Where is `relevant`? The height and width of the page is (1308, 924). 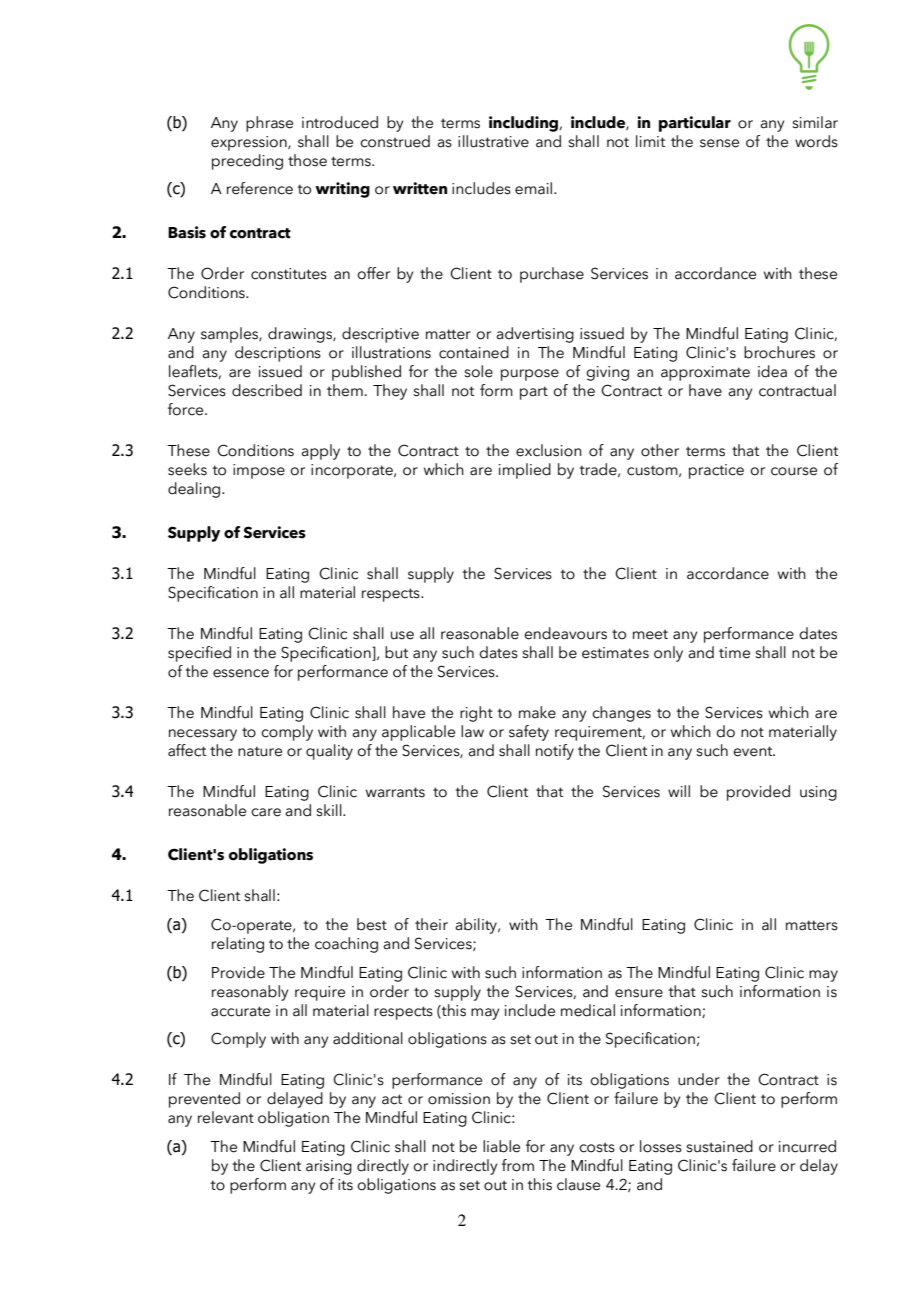
relevant is located at coordinates (226, 1117).
